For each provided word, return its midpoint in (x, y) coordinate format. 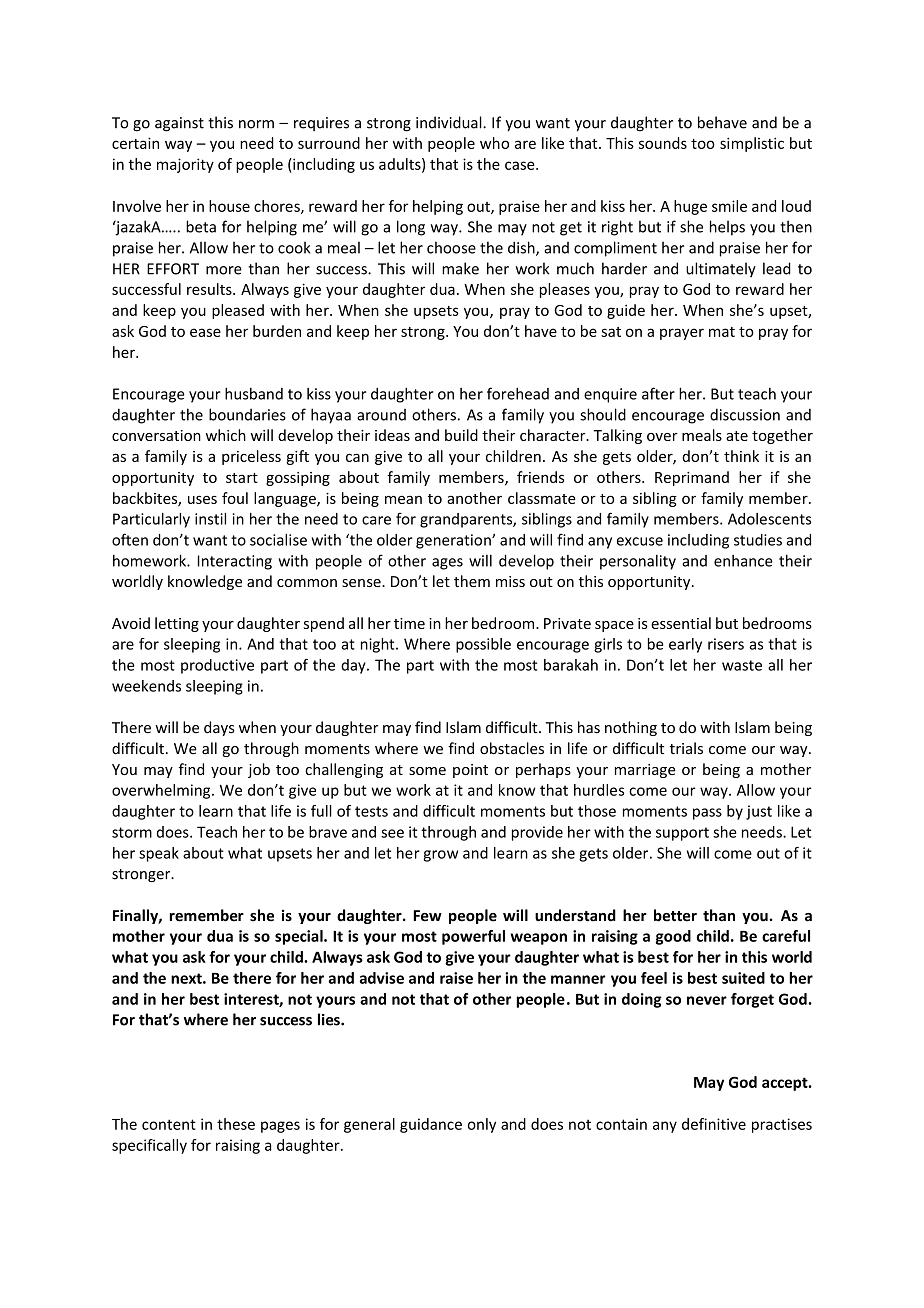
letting (177, 624)
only (482, 1125)
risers (726, 644)
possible (483, 645)
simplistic (752, 144)
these (236, 1124)
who (494, 143)
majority (185, 165)
